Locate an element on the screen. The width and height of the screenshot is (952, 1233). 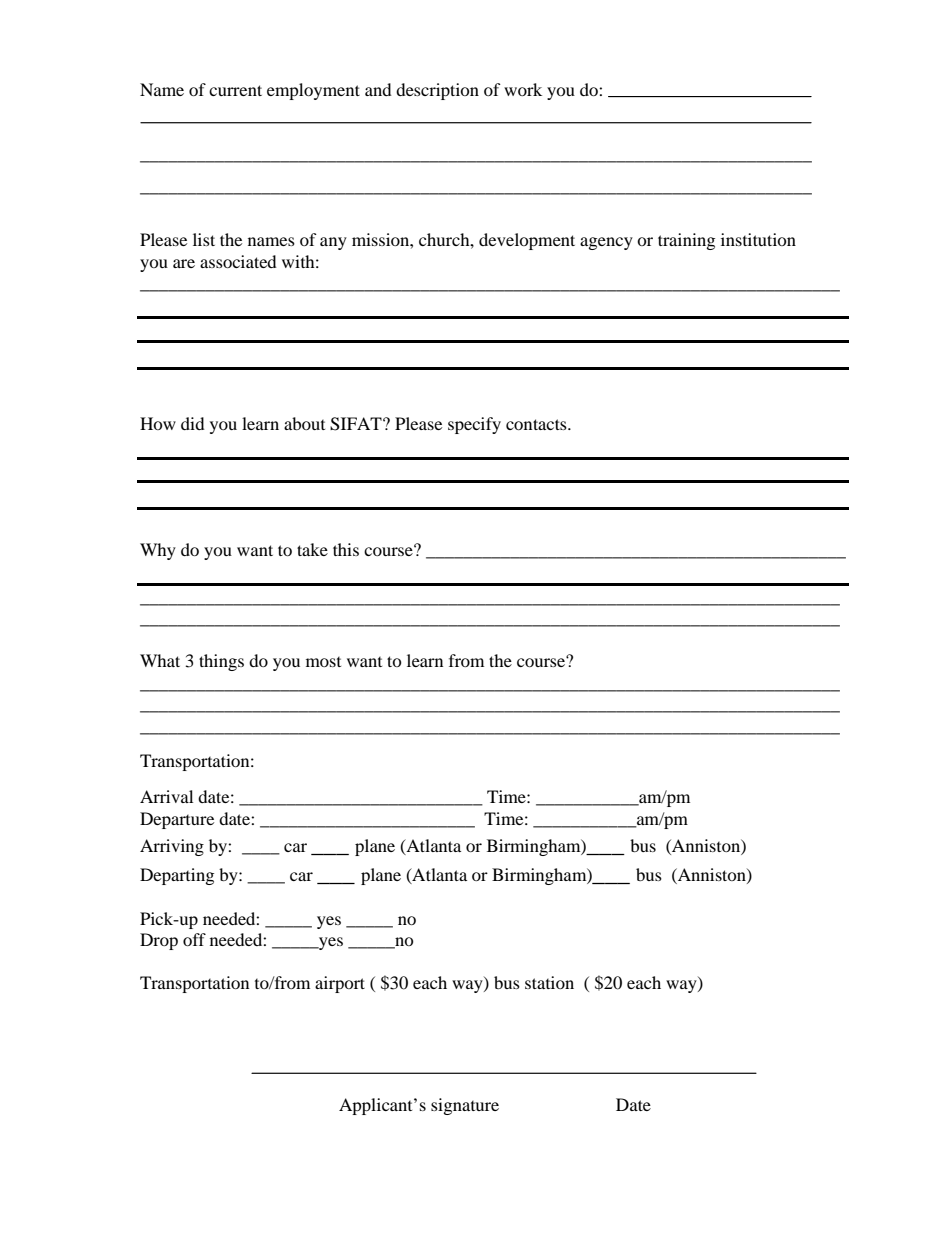
training is located at coordinates (686, 241).
